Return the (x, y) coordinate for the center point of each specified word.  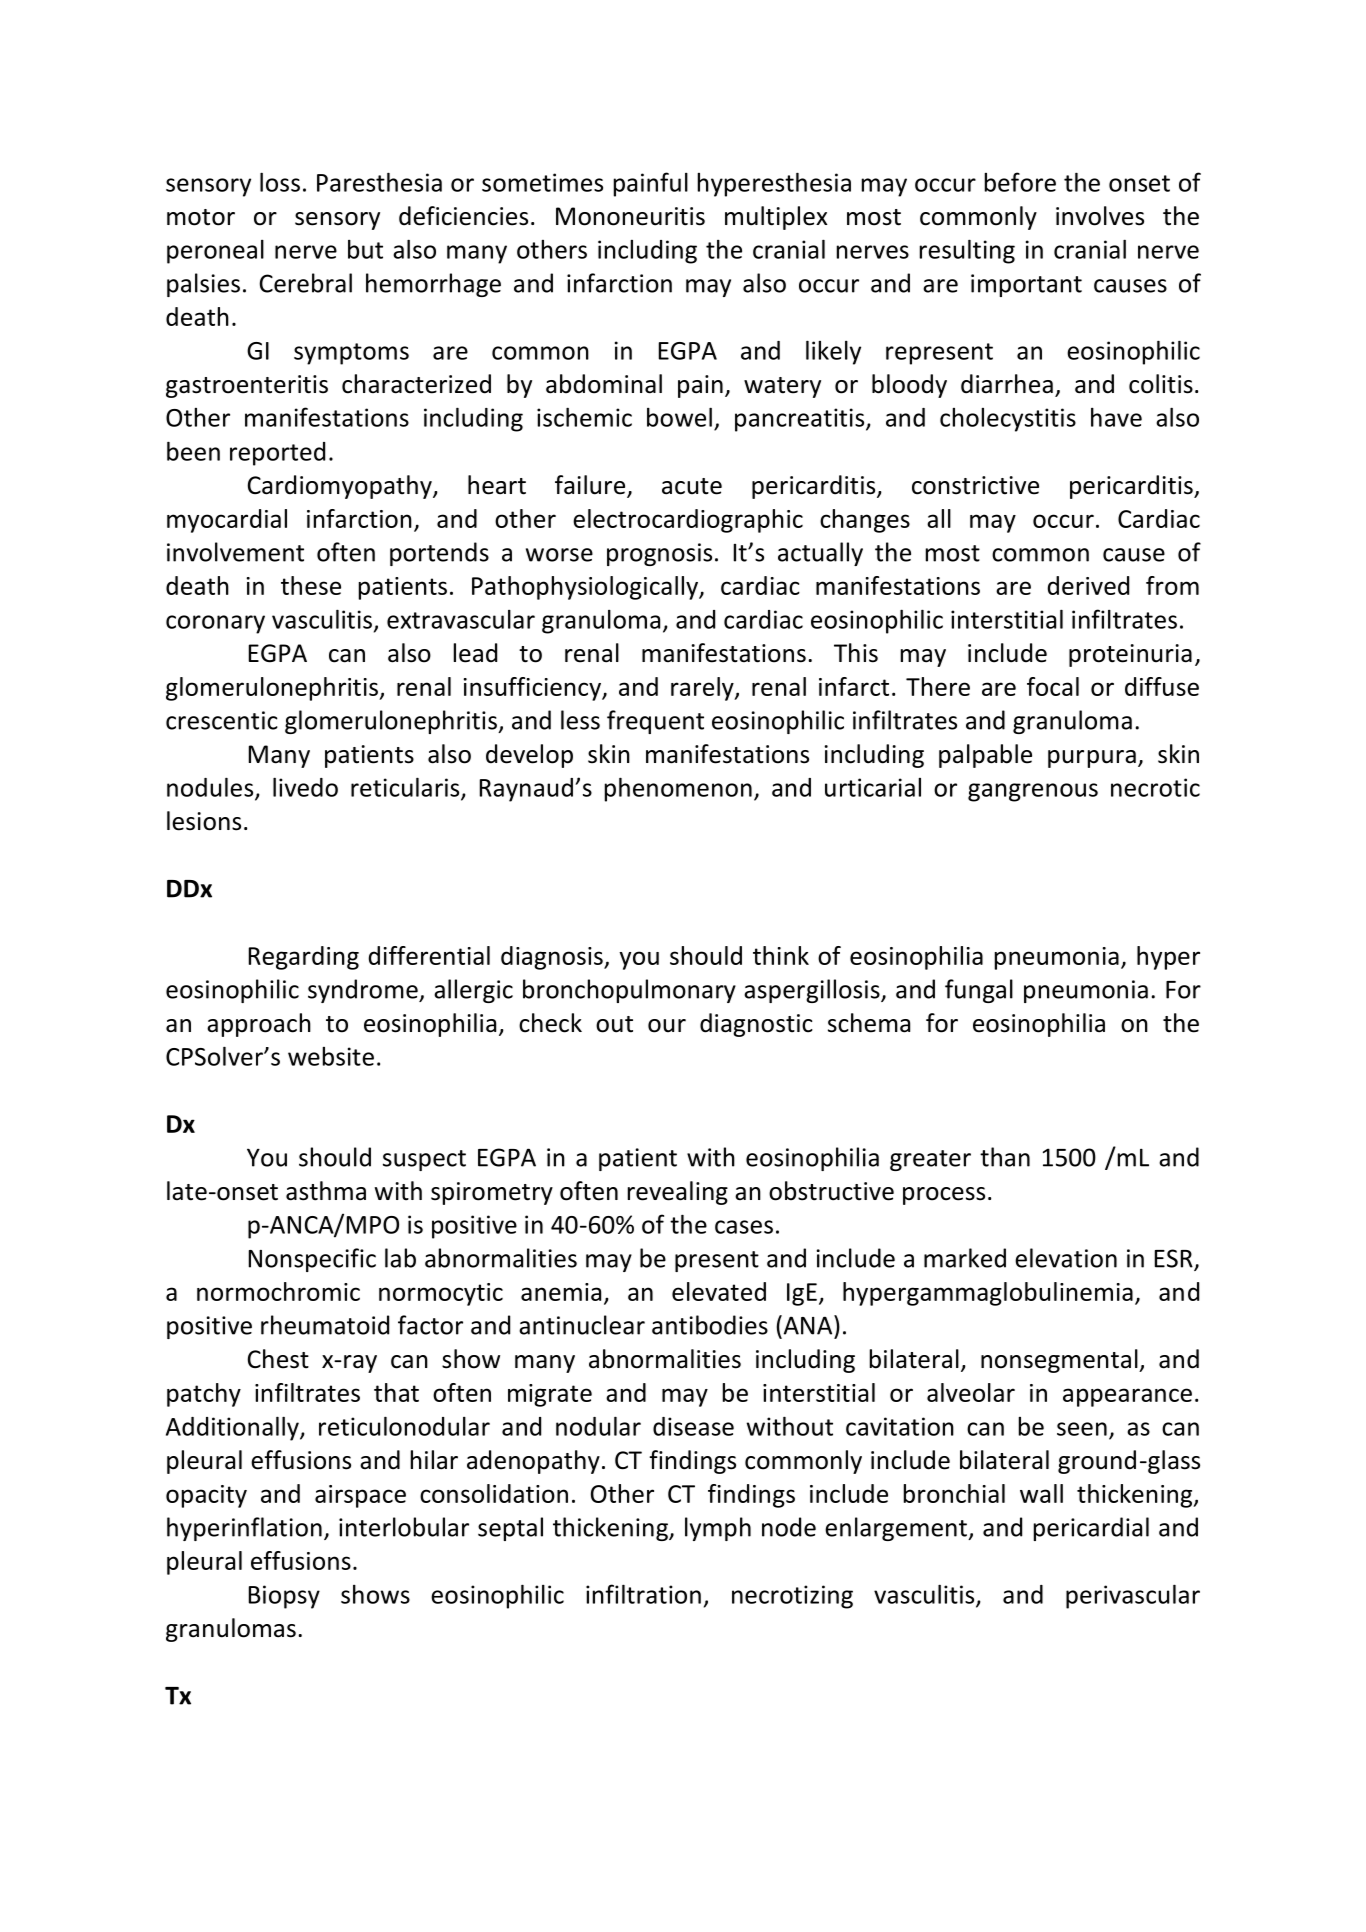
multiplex (776, 218)
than (1005, 1157)
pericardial (1091, 1529)
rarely (703, 689)
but (365, 249)
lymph (718, 1529)
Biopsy (284, 1597)
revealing (678, 1193)
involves (1100, 216)
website (331, 1056)
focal (1053, 686)
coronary (215, 624)
